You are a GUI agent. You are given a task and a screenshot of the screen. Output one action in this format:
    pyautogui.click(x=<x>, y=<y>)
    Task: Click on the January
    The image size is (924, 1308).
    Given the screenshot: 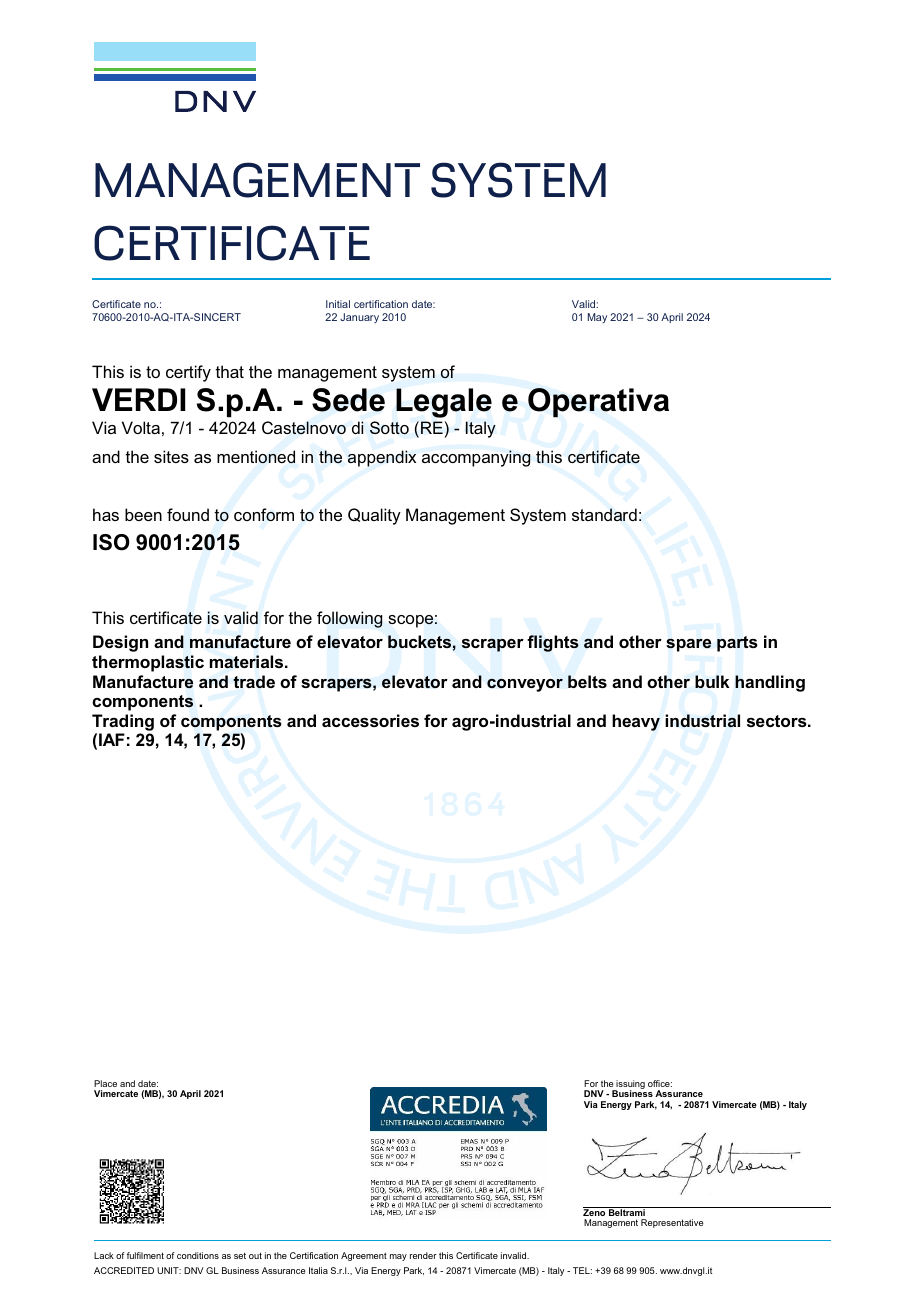 What is the action you would take?
    pyautogui.click(x=359, y=318)
